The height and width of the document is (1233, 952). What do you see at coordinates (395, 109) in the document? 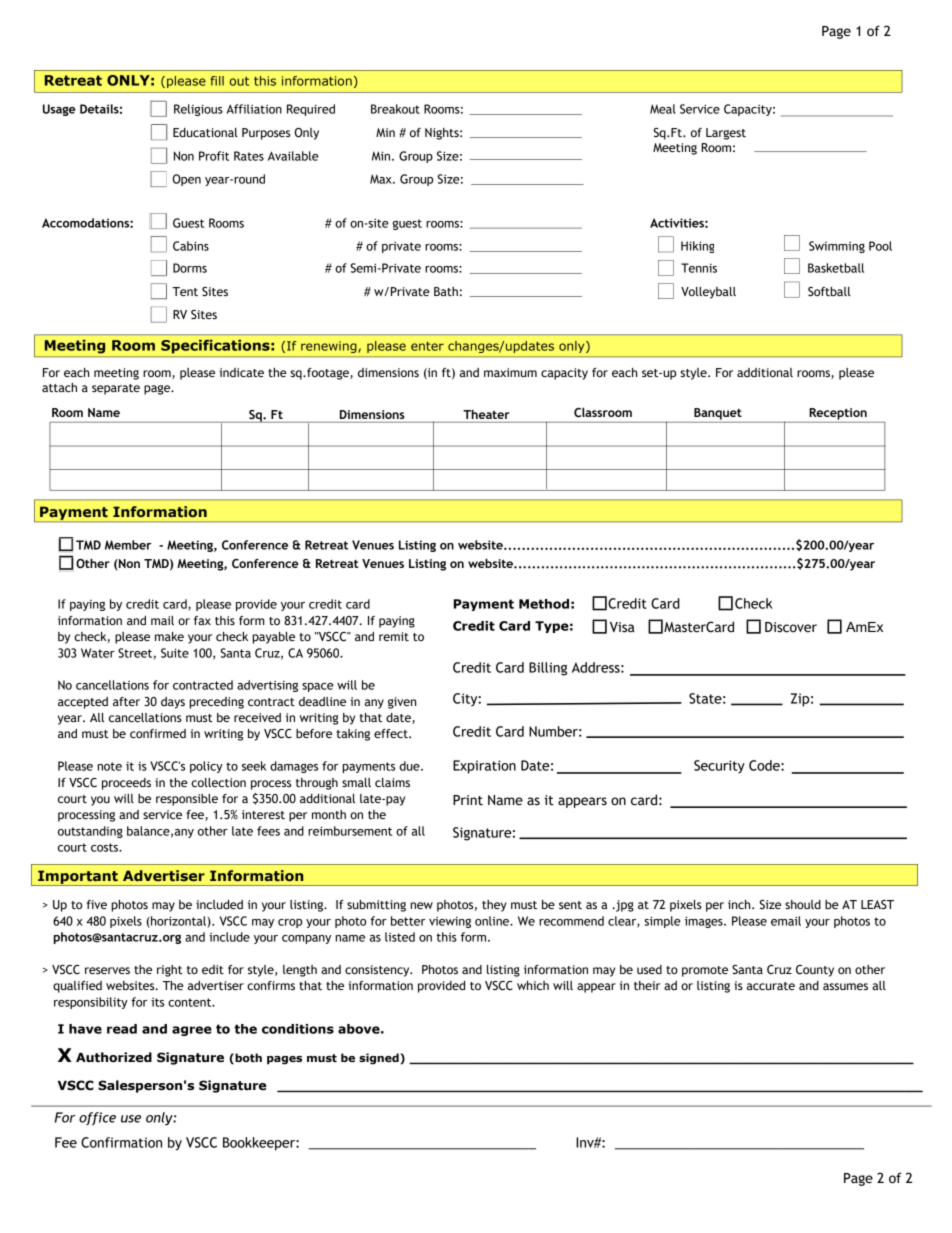
I see `Breakout` at bounding box center [395, 109].
